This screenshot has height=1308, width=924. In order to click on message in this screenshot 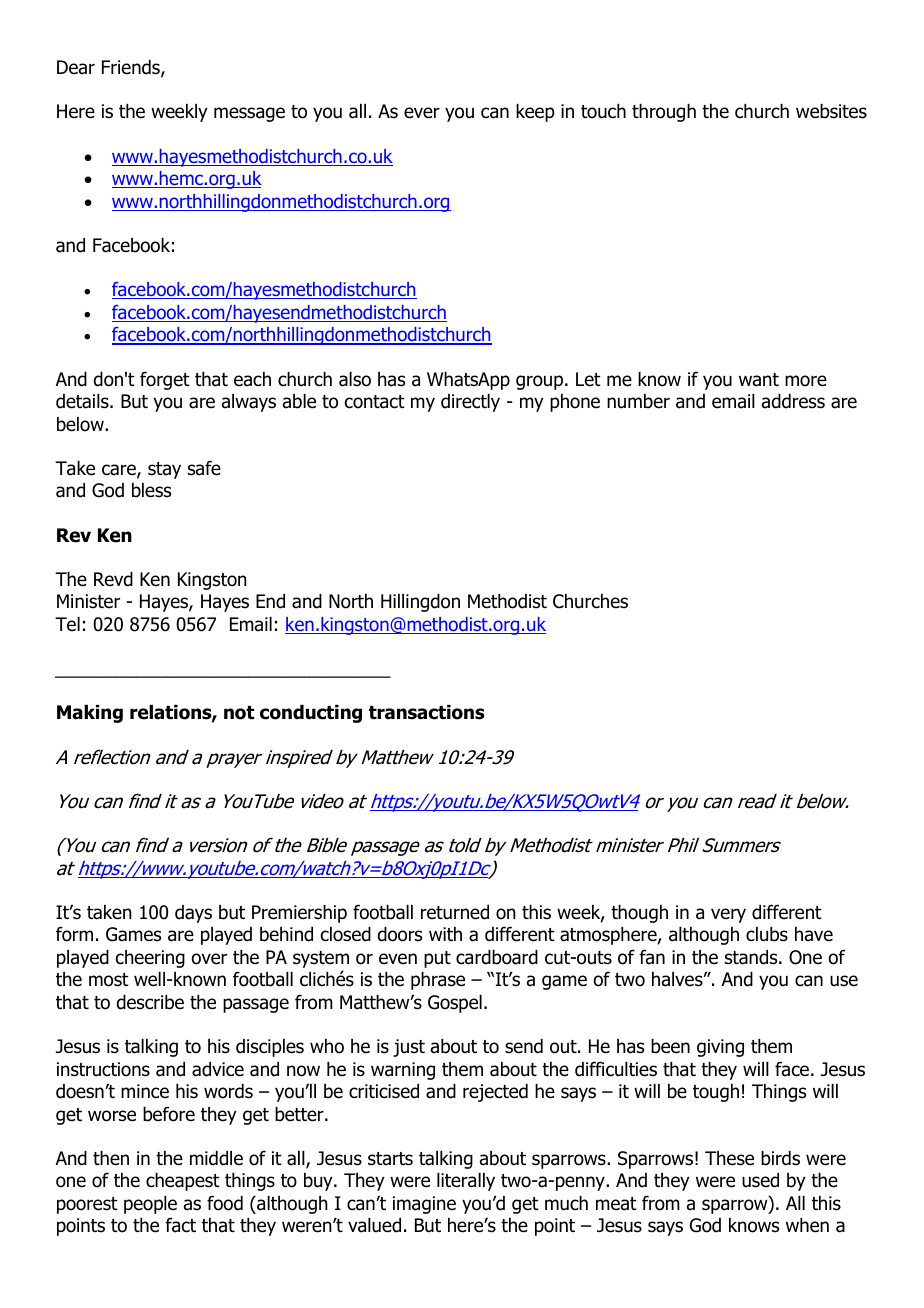, I will do `click(249, 114)`.
